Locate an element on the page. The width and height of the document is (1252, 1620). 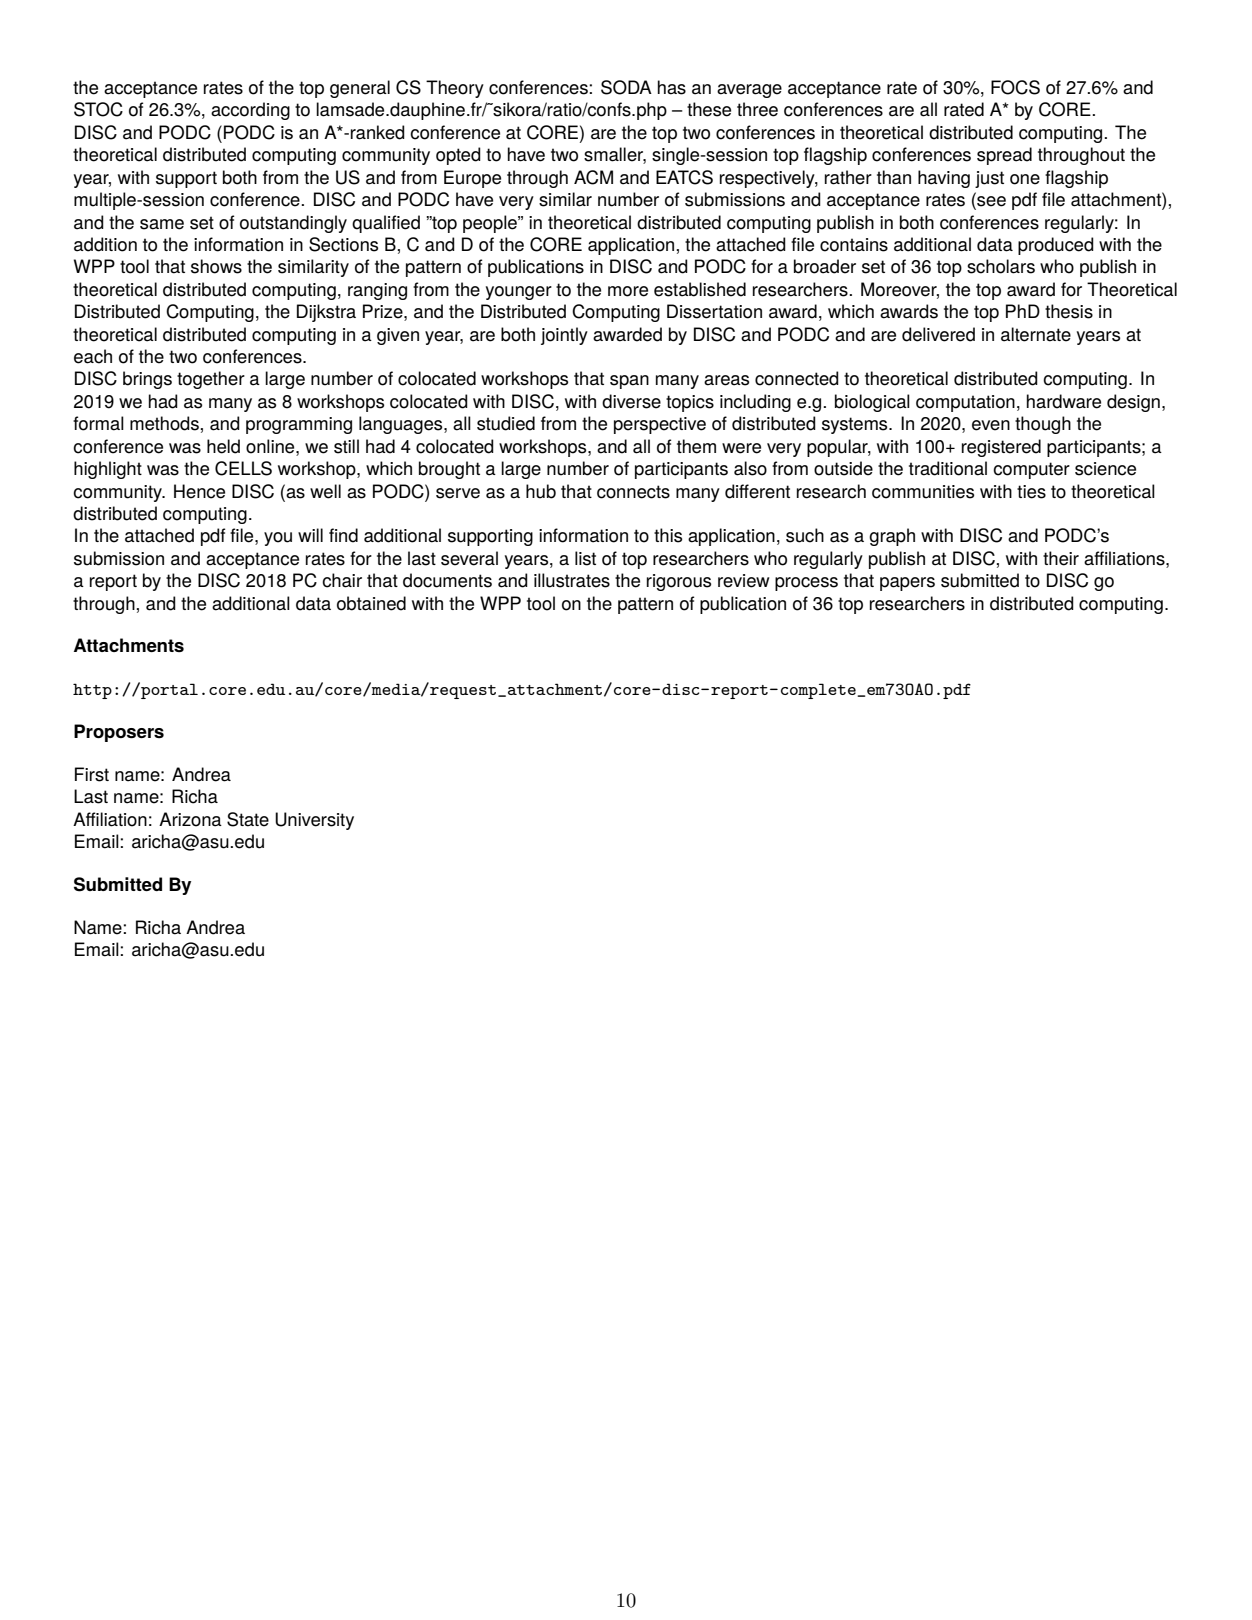
registered is located at coordinates (1001, 448).
